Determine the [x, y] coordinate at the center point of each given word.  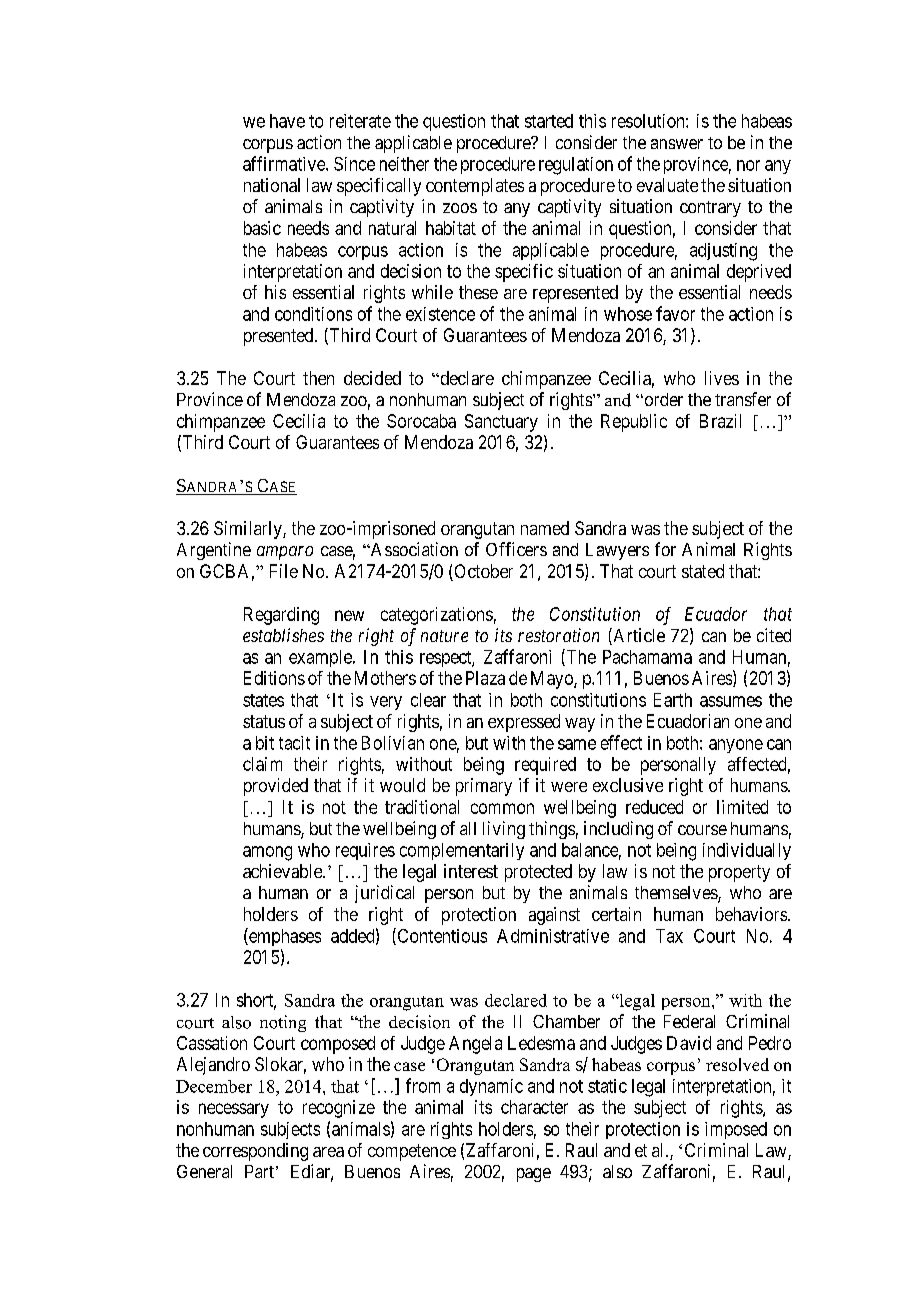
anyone [736, 746]
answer [677, 144]
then [318, 378]
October [482, 572]
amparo [285, 553]
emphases [284, 937]
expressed [524, 723]
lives [722, 378]
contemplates [475, 187]
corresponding [255, 1152]
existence [440, 314]
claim [262, 764]
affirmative [285, 163]
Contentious [441, 936]
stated [703, 571]
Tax [669, 936]
